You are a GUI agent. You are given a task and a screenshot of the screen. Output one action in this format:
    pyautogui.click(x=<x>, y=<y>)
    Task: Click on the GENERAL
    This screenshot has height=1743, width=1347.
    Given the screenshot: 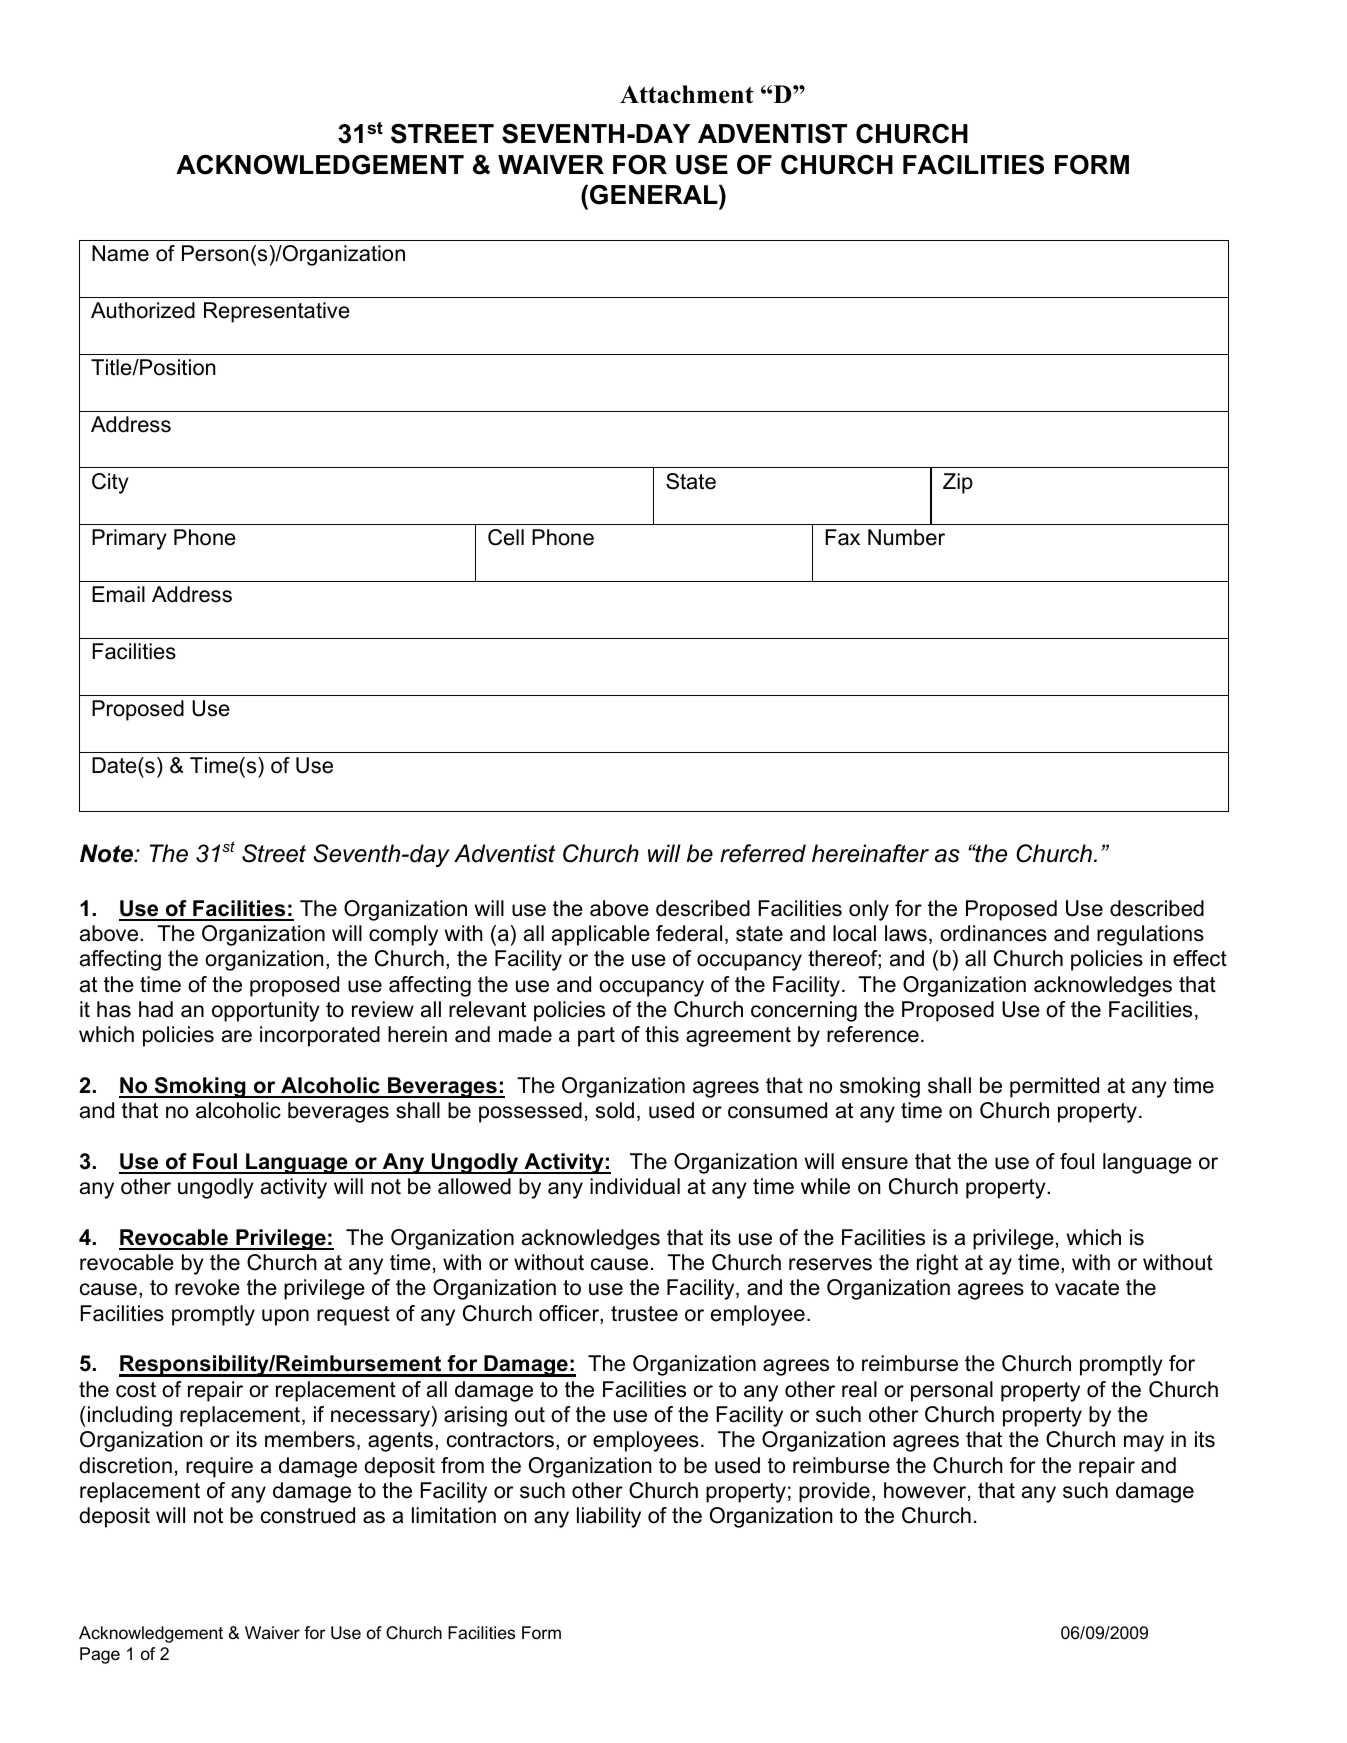 What is the action you would take?
    pyautogui.click(x=655, y=194)
